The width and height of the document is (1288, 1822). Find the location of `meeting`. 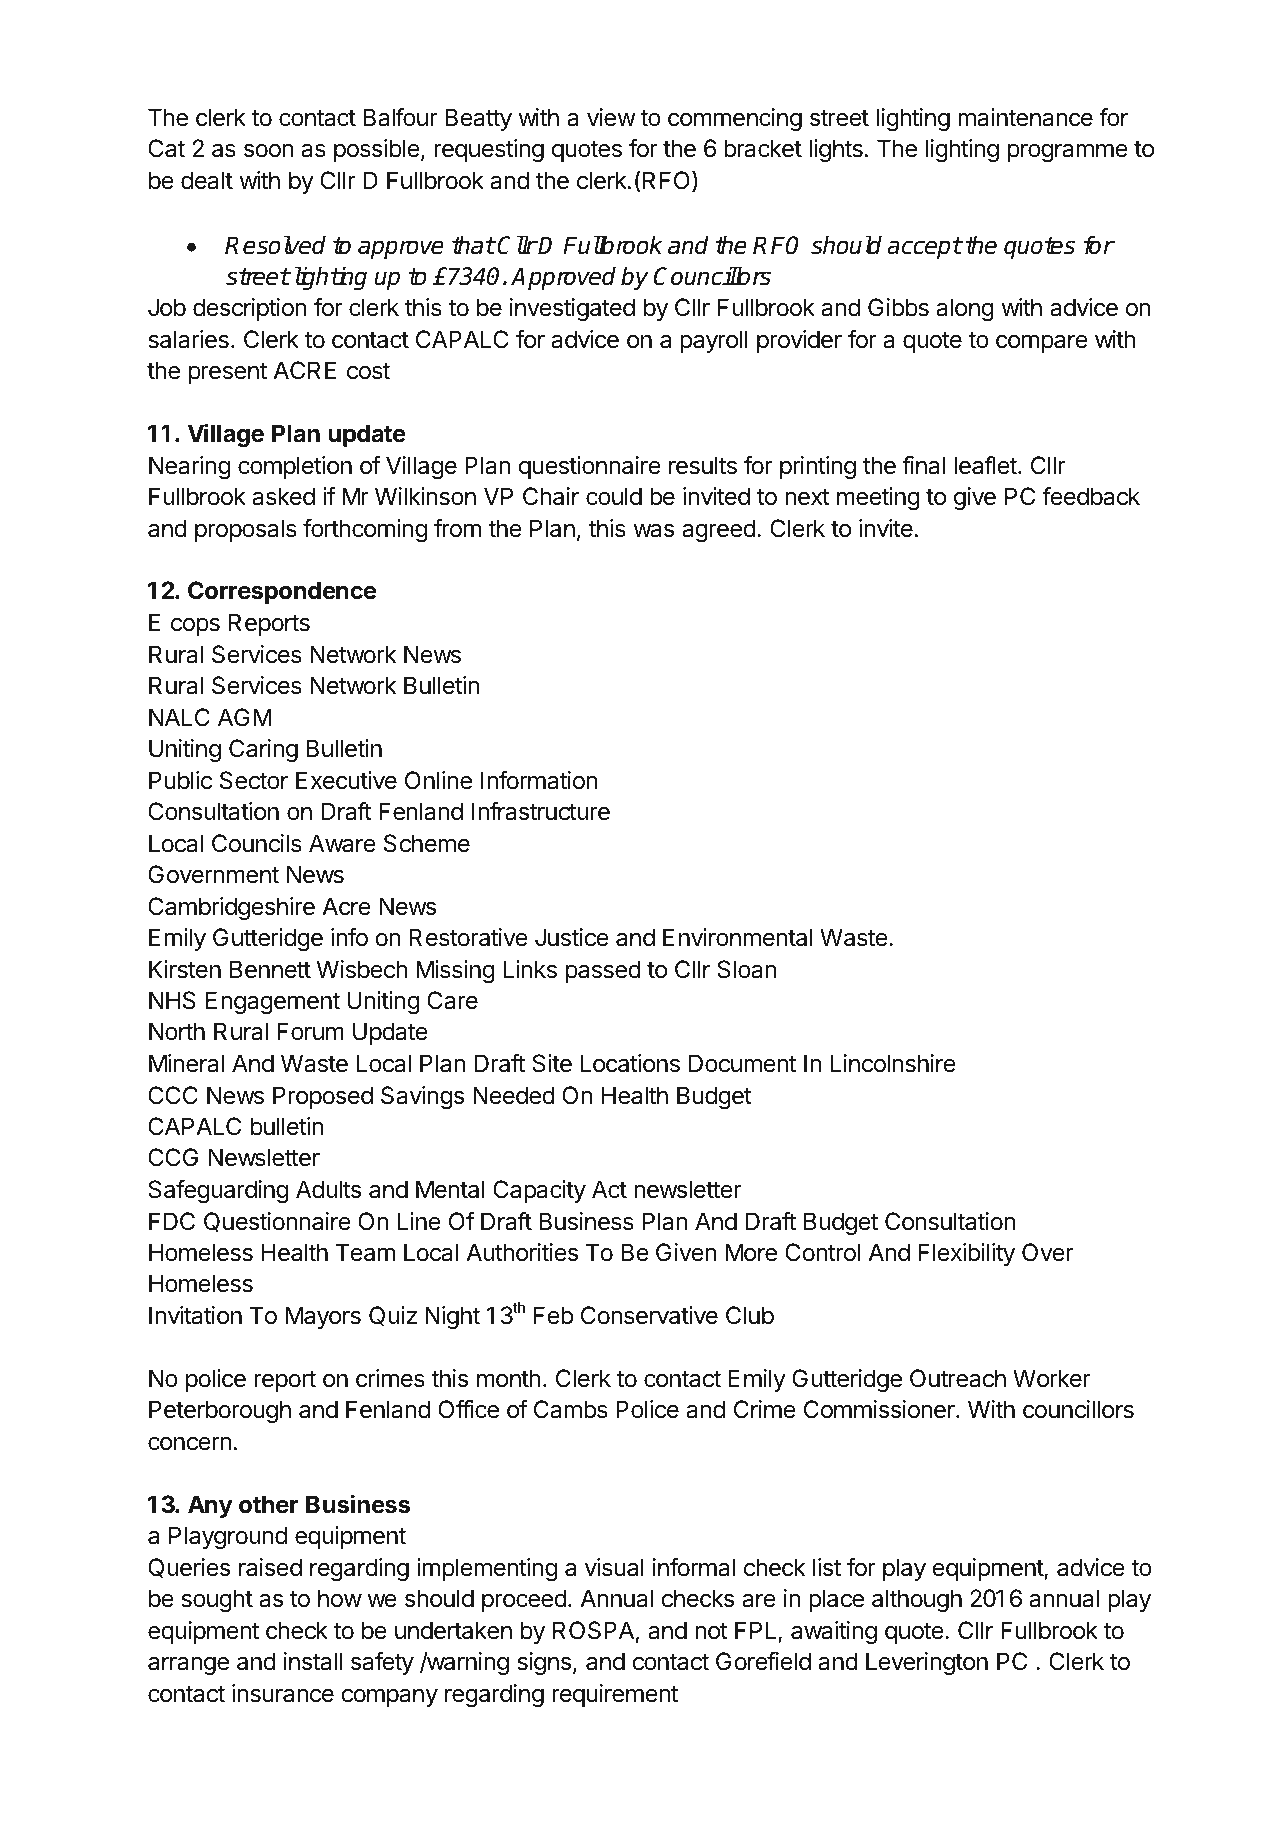

meeting is located at coordinates (878, 498).
